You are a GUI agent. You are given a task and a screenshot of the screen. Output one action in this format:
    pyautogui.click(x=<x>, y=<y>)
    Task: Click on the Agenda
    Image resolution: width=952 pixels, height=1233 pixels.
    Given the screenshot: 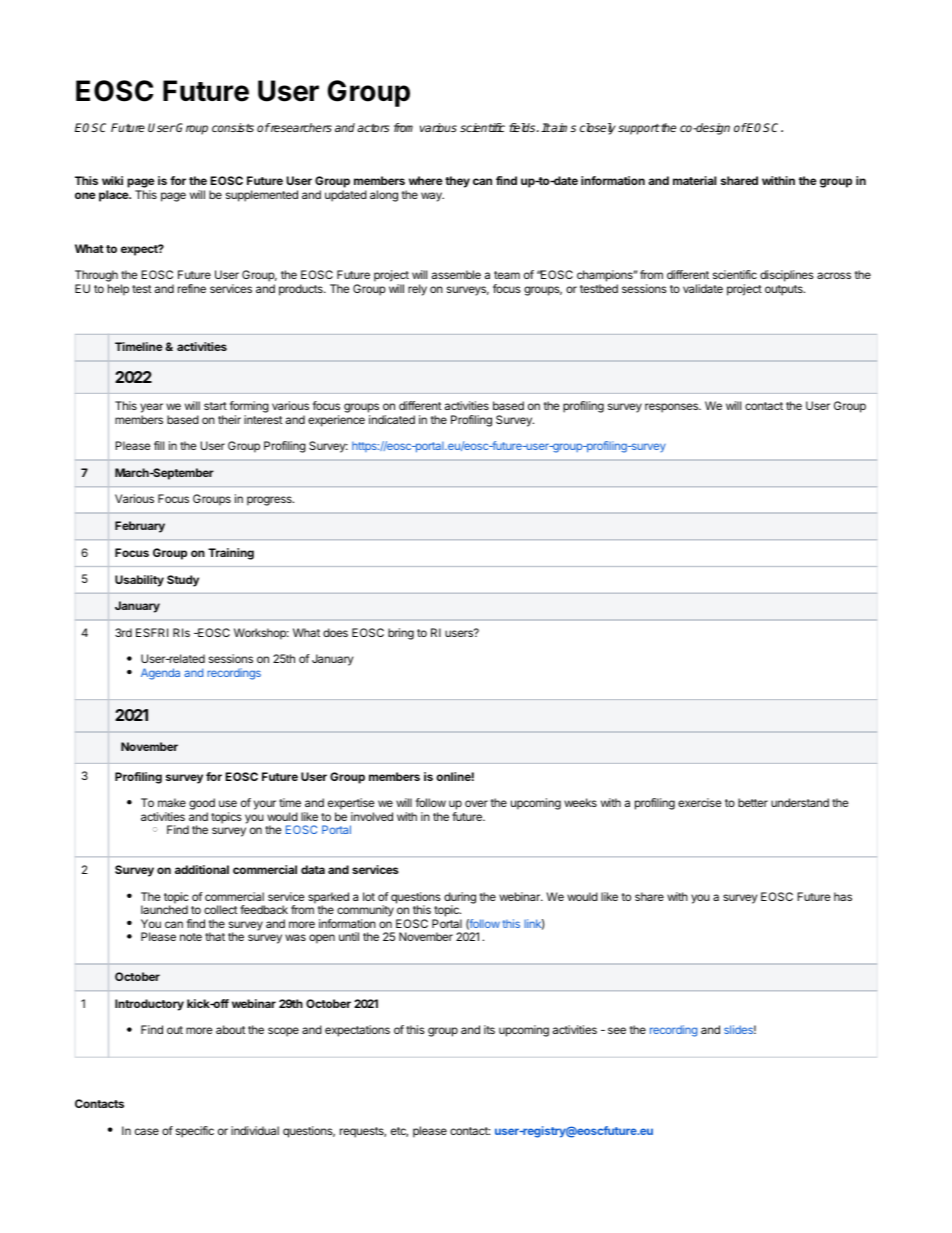 What is the action you would take?
    pyautogui.click(x=160, y=674)
